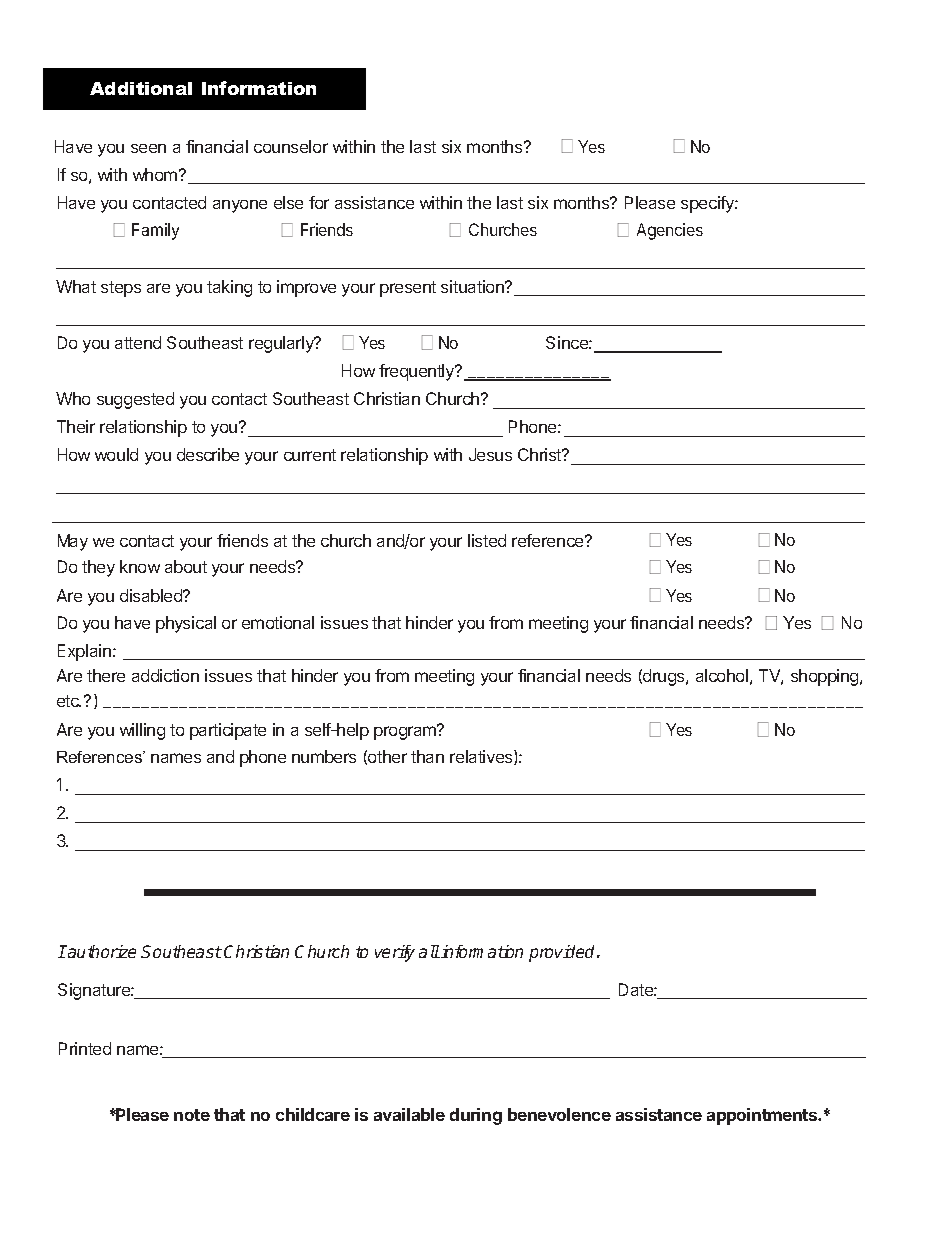 This screenshot has width=952, height=1233. I want to click on appointments, so click(763, 1116).
